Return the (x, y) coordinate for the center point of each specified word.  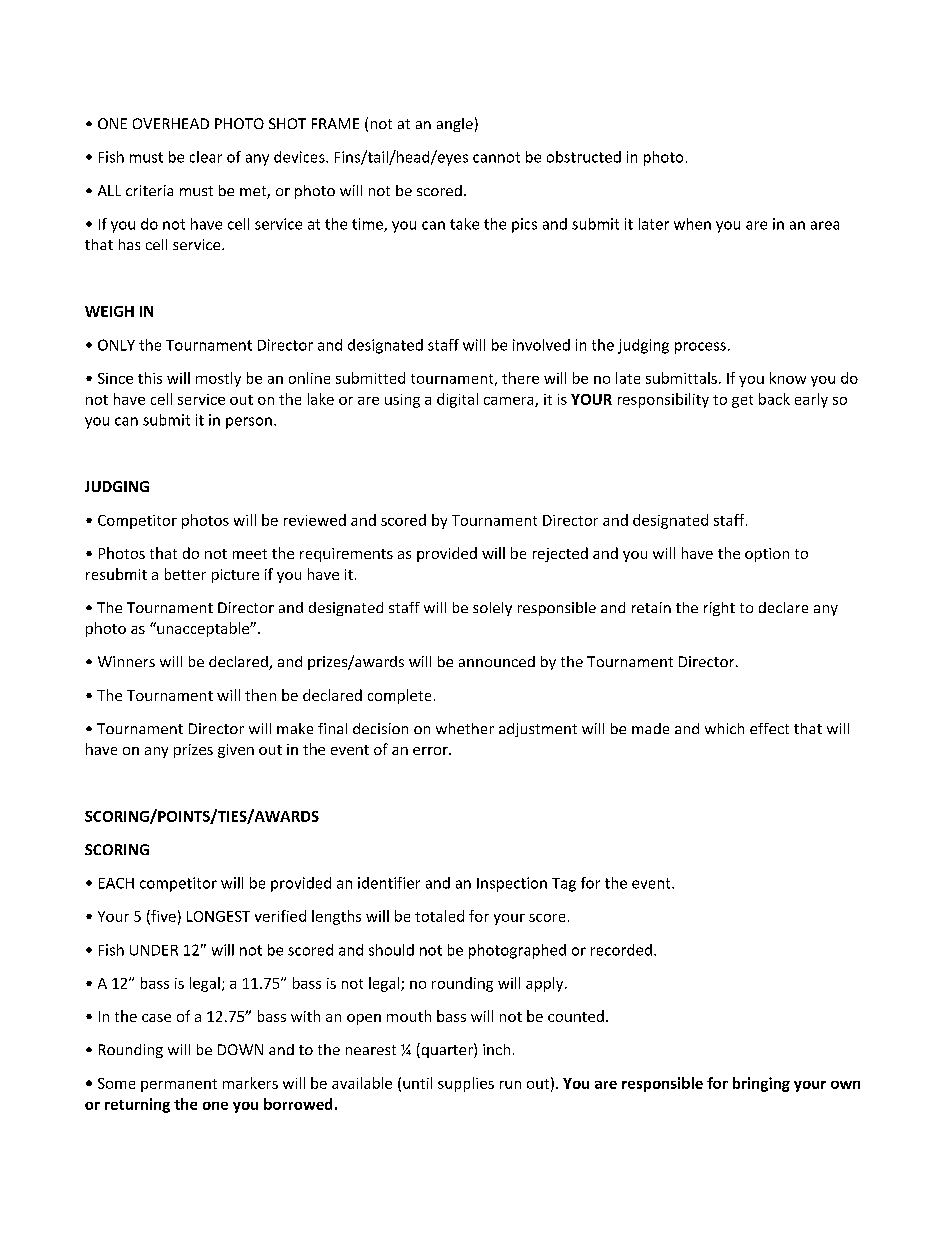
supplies (466, 1084)
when (692, 224)
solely (492, 609)
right (719, 609)
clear (206, 157)
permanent (179, 1085)
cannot (496, 157)
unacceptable (203, 629)
